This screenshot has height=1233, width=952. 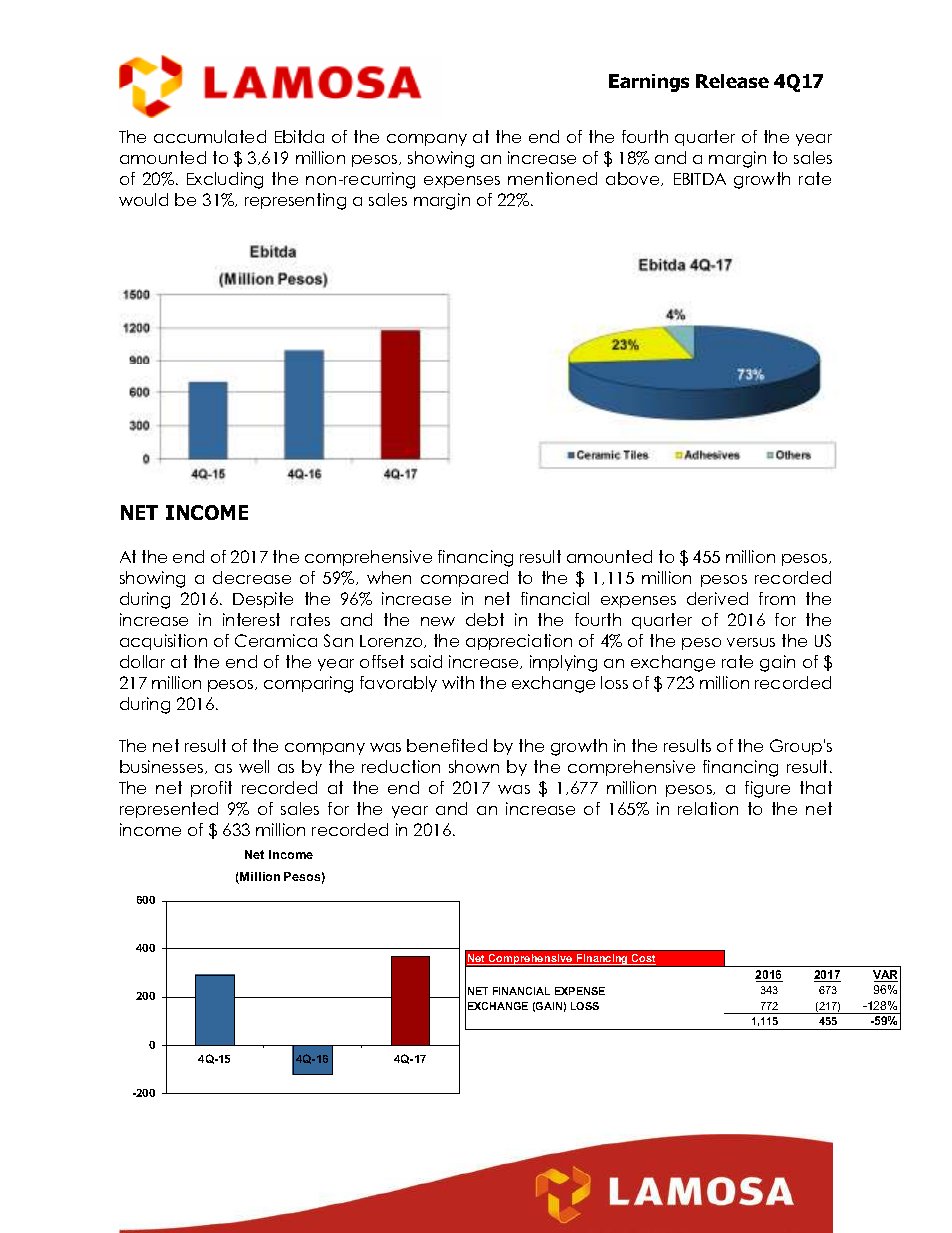 I want to click on decrease, so click(x=252, y=577).
